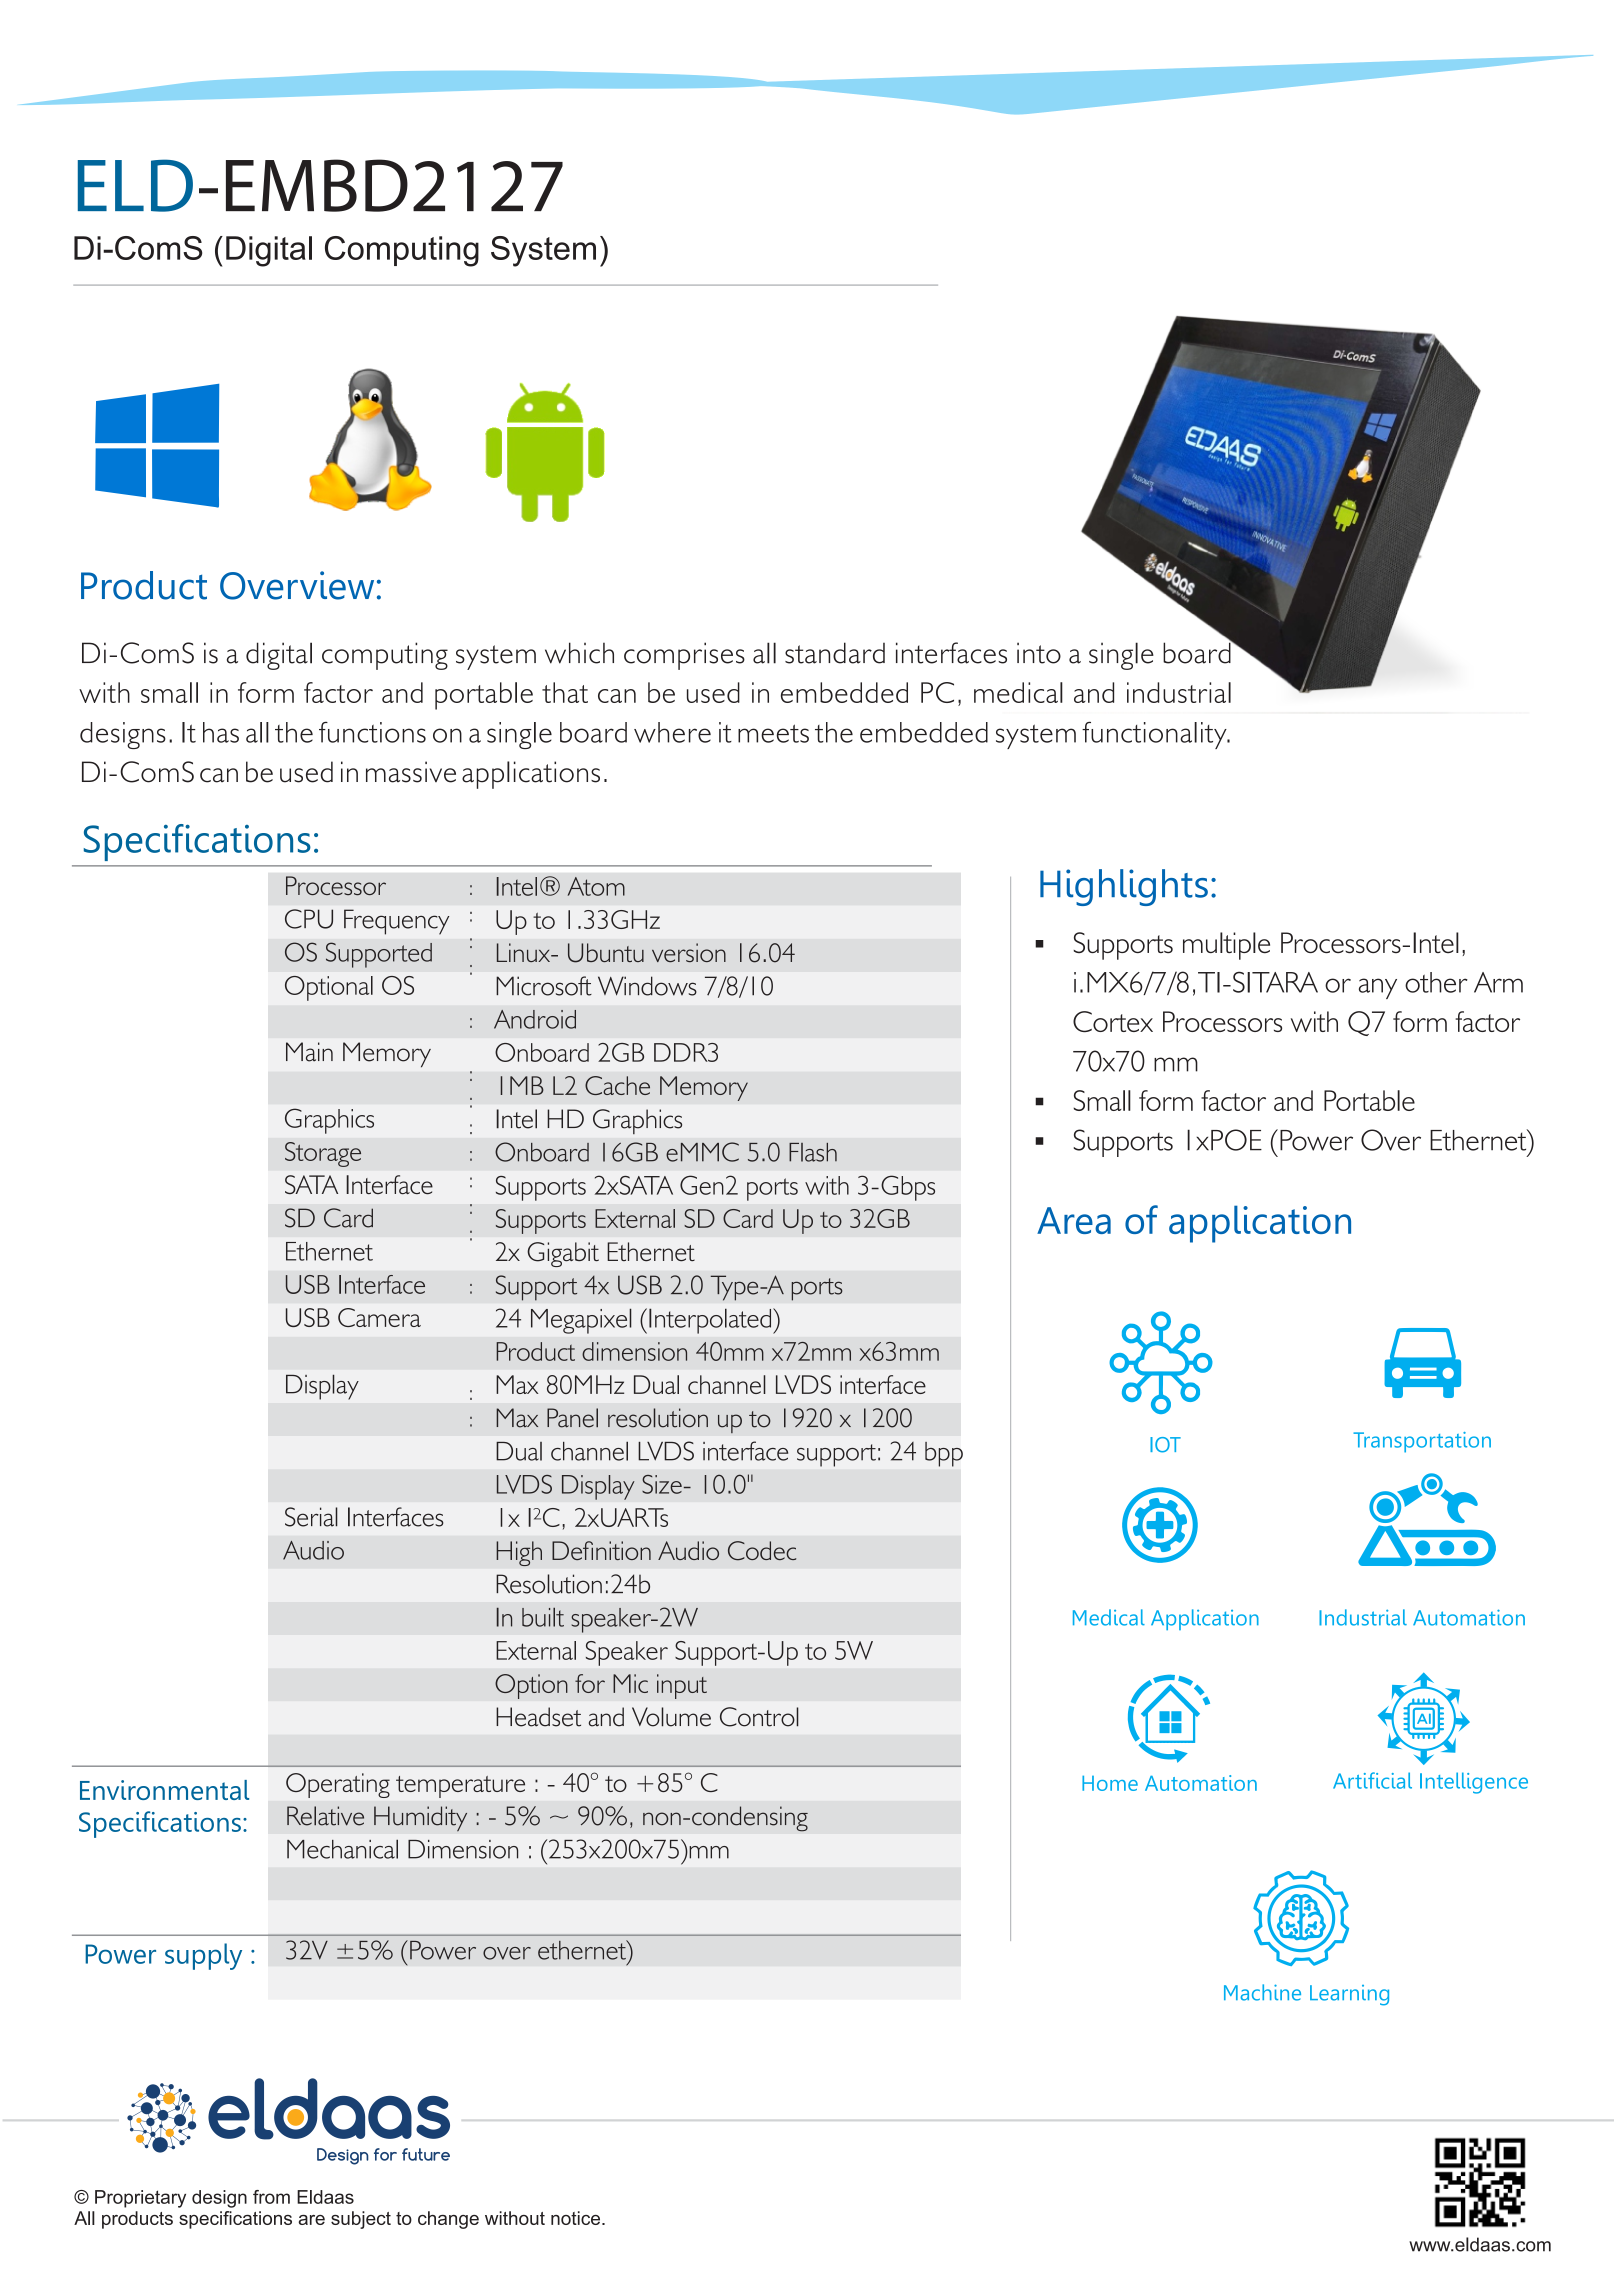 This image has height=2282, width=1614. What do you see at coordinates (271, 2197) in the image?
I see `from` at bounding box center [271, 2197].
